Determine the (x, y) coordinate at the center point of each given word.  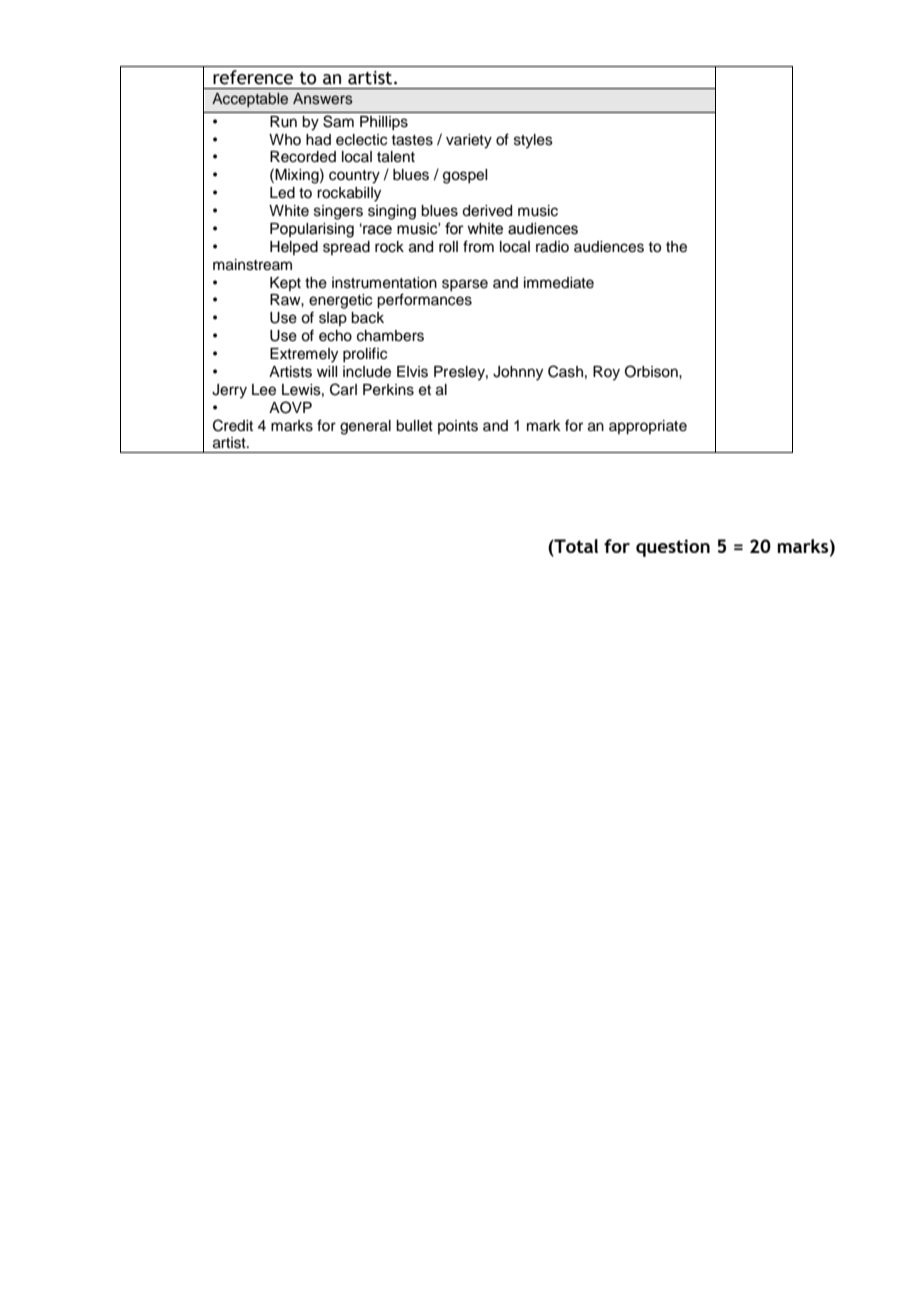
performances (424, 301)
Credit (233, 425)
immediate (559, 283)
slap (333, 319)
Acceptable (250, 100)
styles (533, 141)
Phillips (384, 123)
